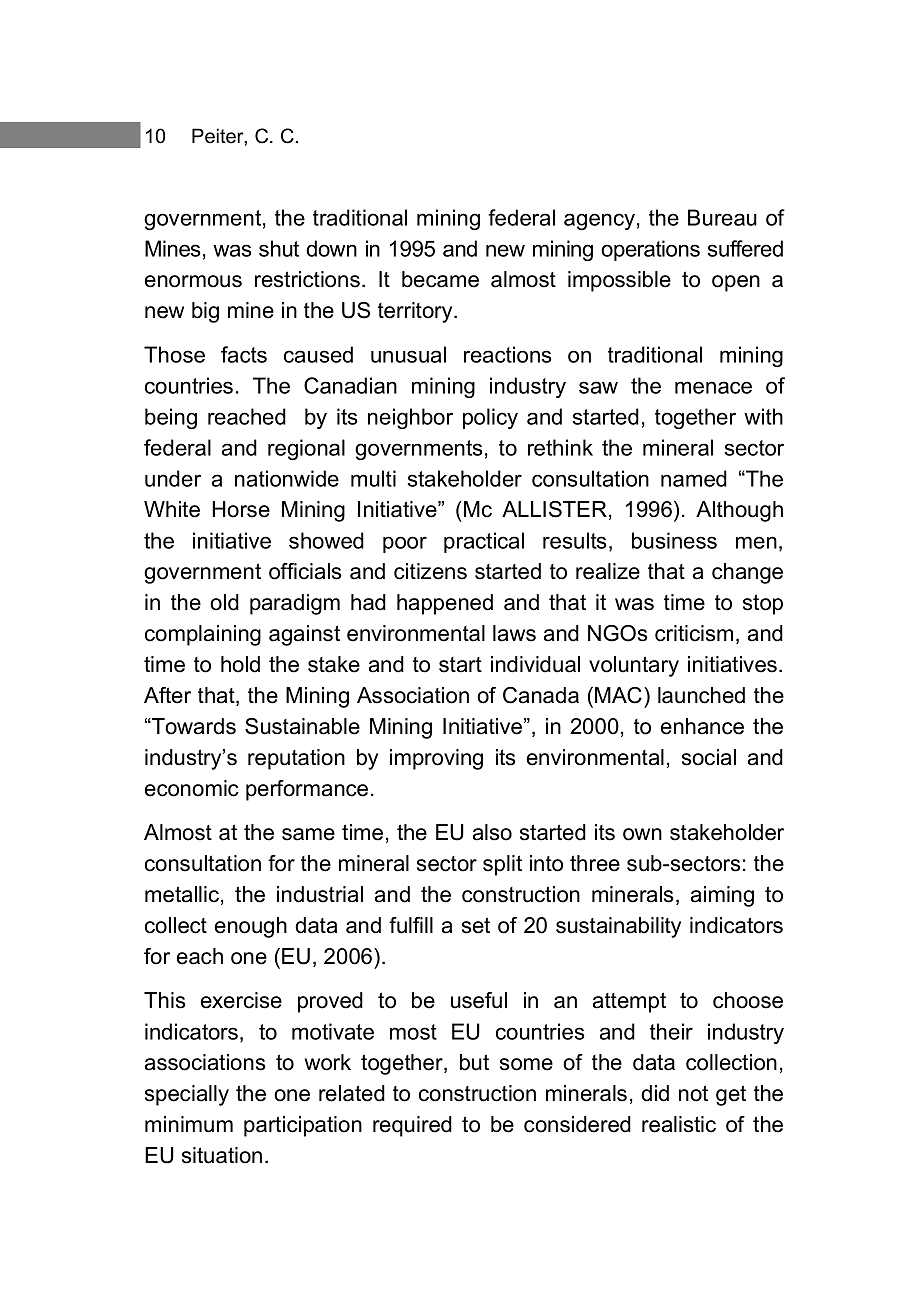  Describe the element at coordinates (694, 478) in the document. I see `named` at that location.
